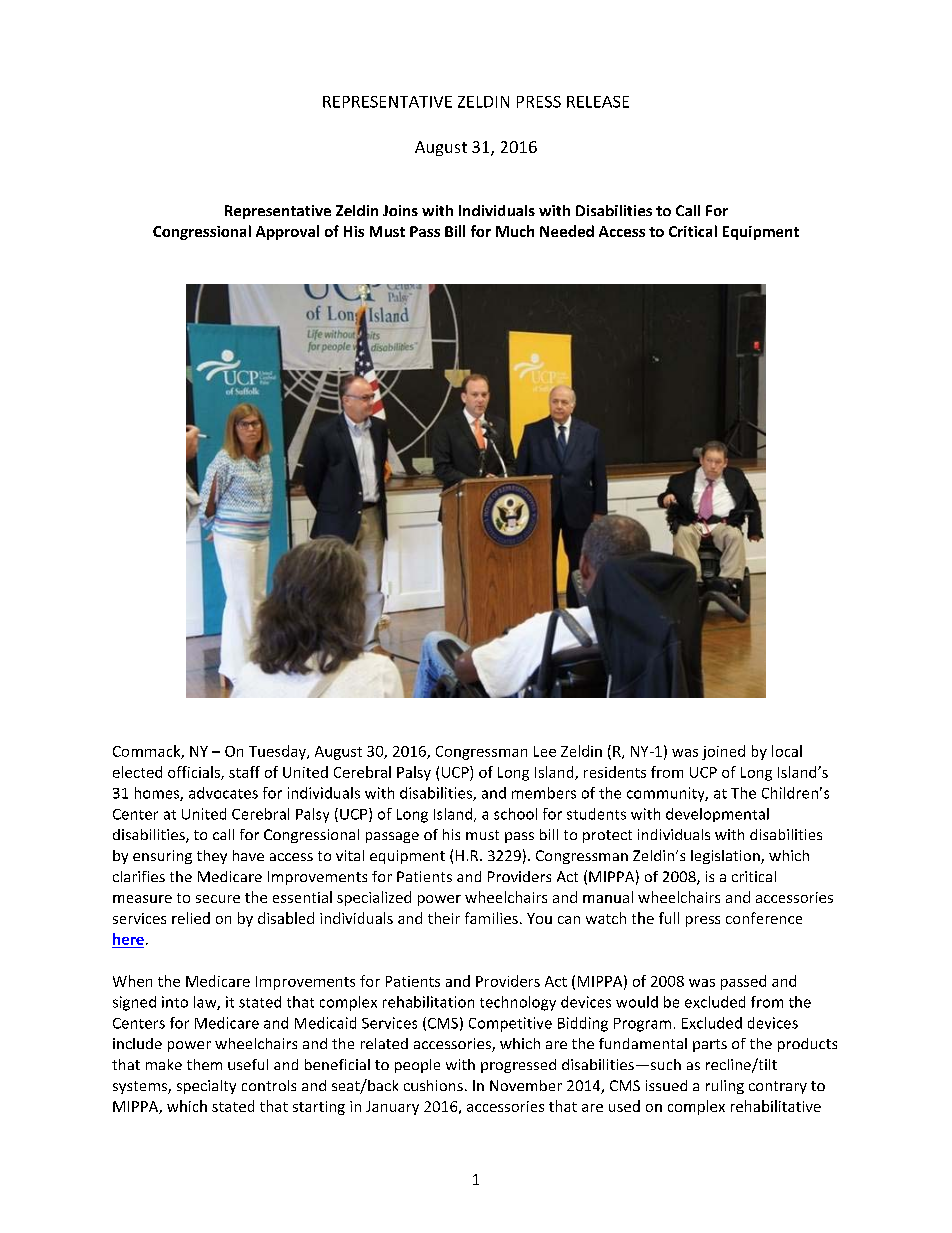  Describe the element at coordinates (567, 231) in the screenshot. I see `Needed` at that location.
